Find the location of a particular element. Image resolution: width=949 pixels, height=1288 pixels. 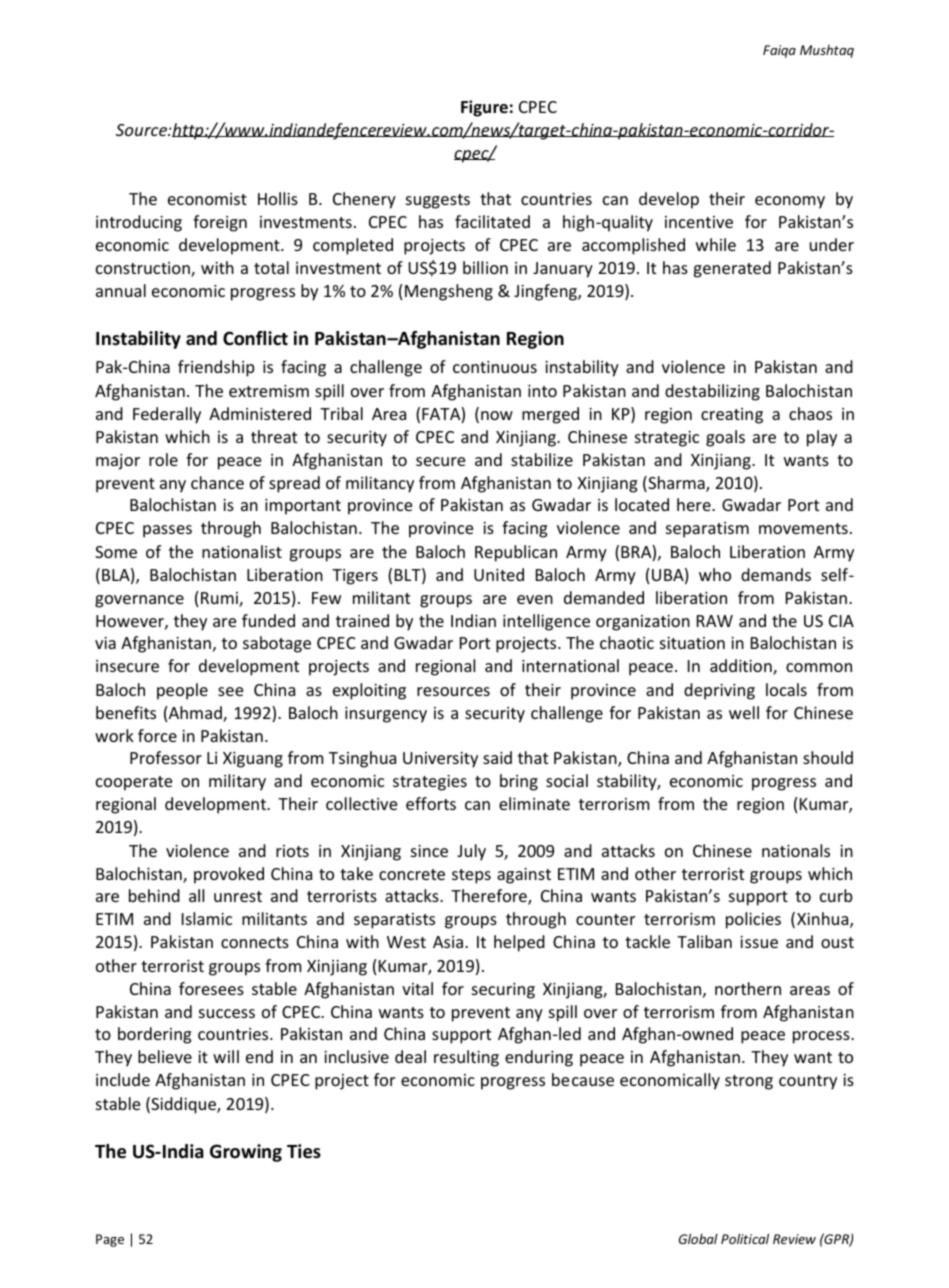

economy is located at coordinates (790, 202).
